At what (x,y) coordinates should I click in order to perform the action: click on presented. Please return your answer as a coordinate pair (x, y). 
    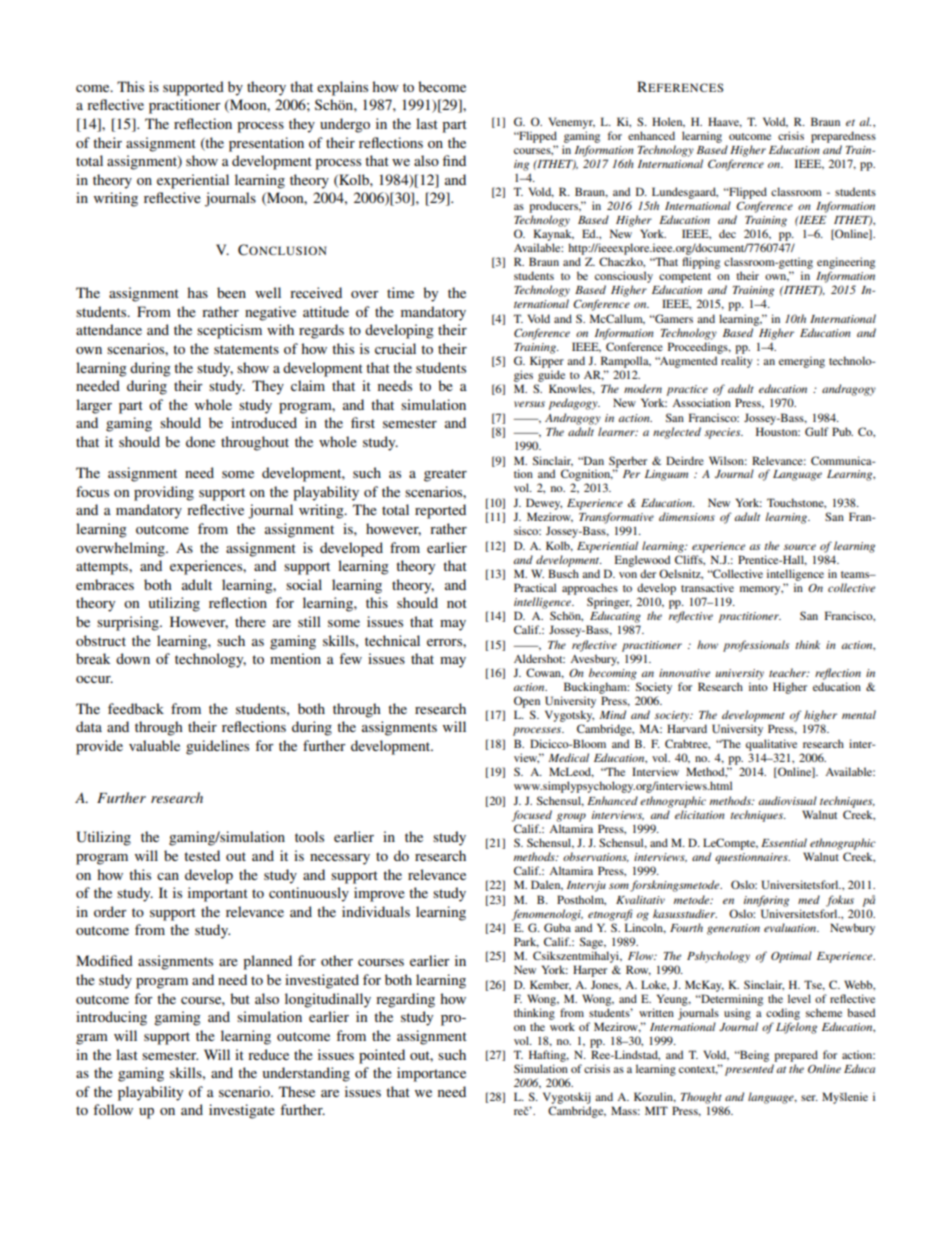
    Looking at the image, I should click on (749, 1070).
